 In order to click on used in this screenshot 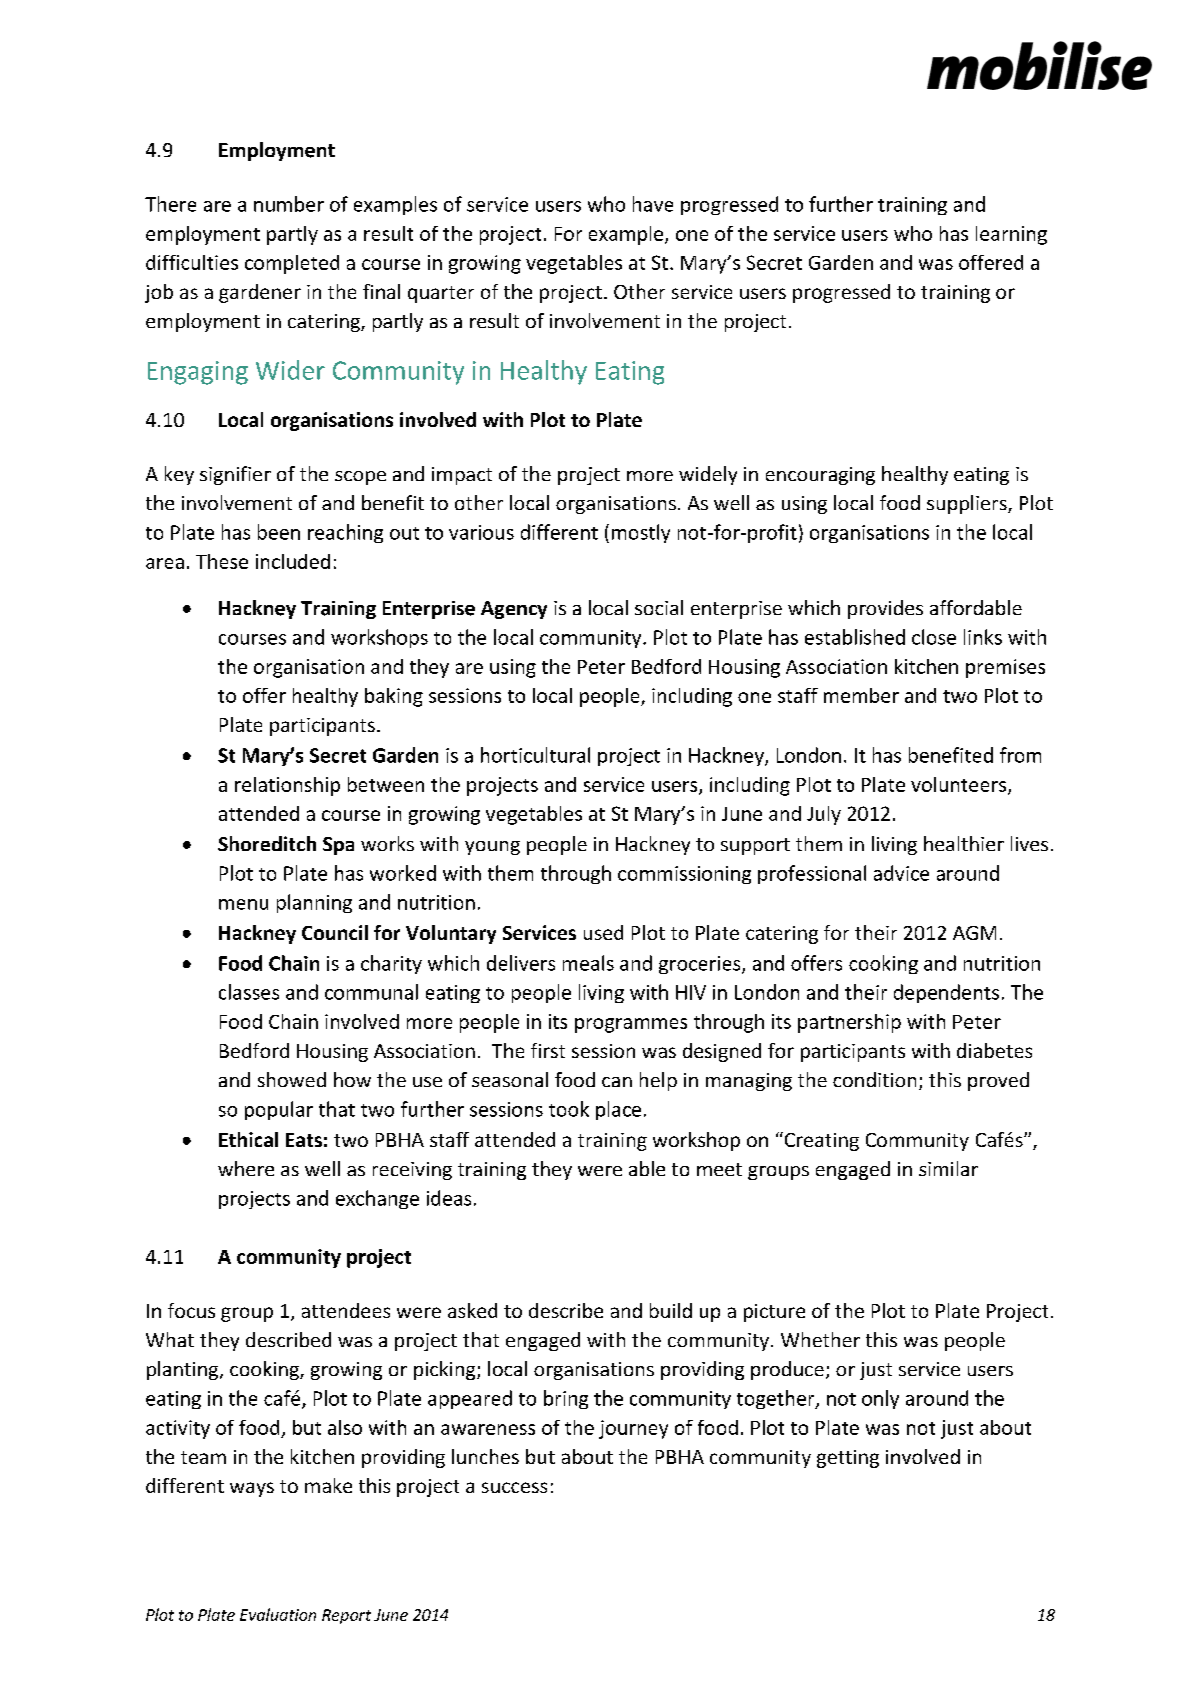, I will do `click(603, 932)`.
